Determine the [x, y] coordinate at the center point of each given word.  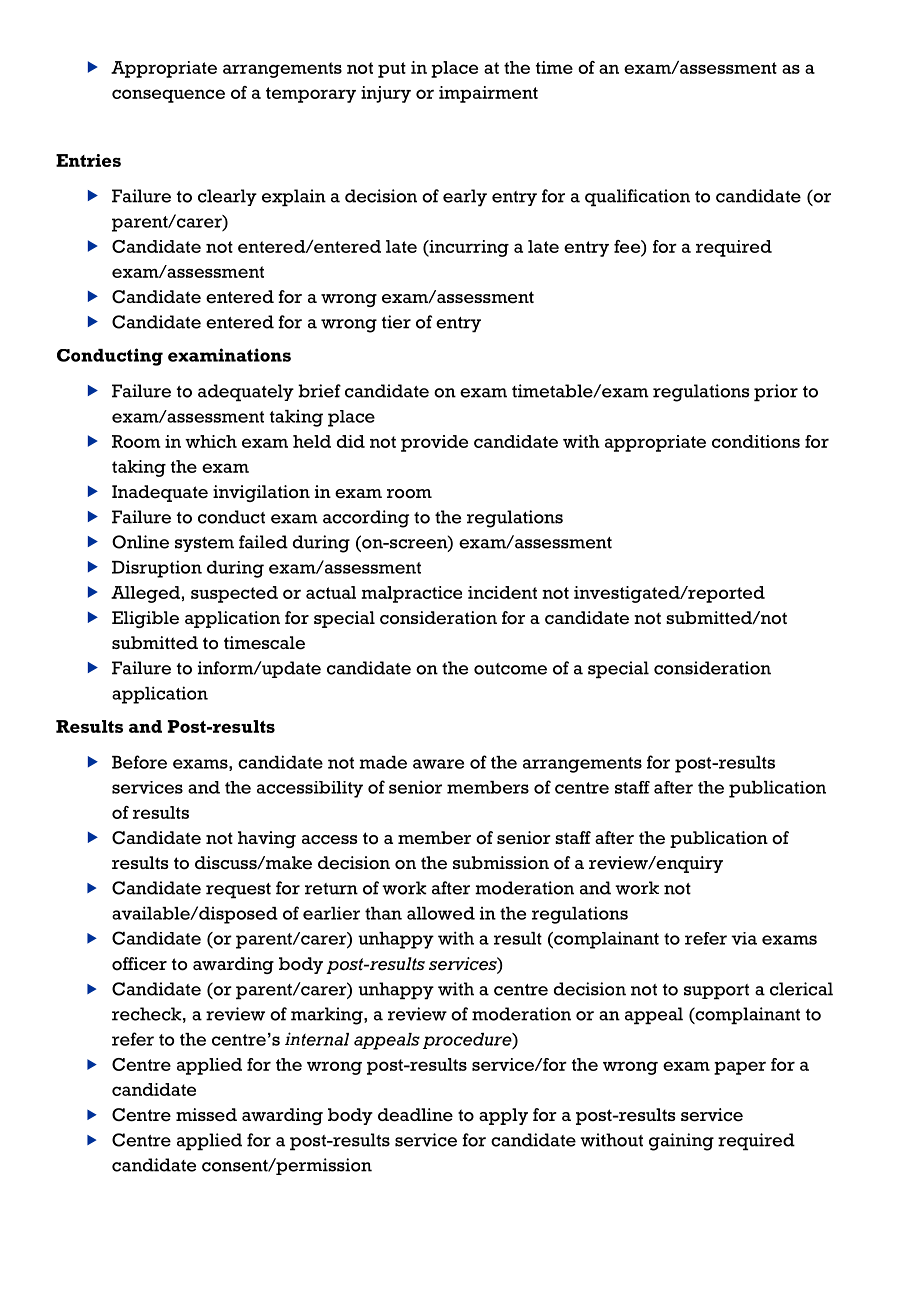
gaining [681, 1142]
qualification [637, 198]
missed [206, 1115]
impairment [488, 94]
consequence [168, 96]
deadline [415, 1115]
